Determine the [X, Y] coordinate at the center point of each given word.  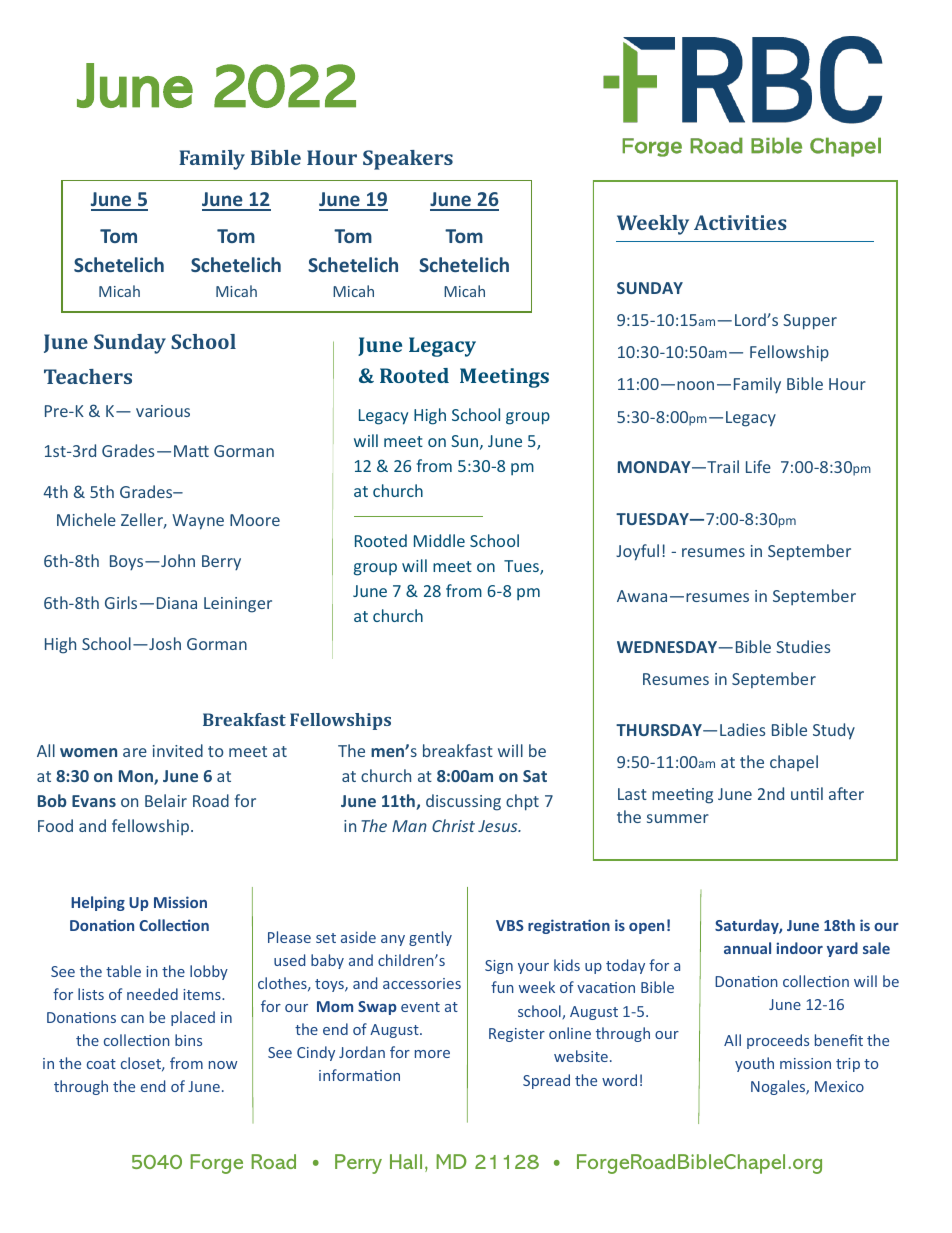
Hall [406, 1161]
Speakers [408, 160]
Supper [810, 322]
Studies [803, 646]
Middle [439, 540]
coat [101, 1064]
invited [178, 750]
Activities [740, 222]
